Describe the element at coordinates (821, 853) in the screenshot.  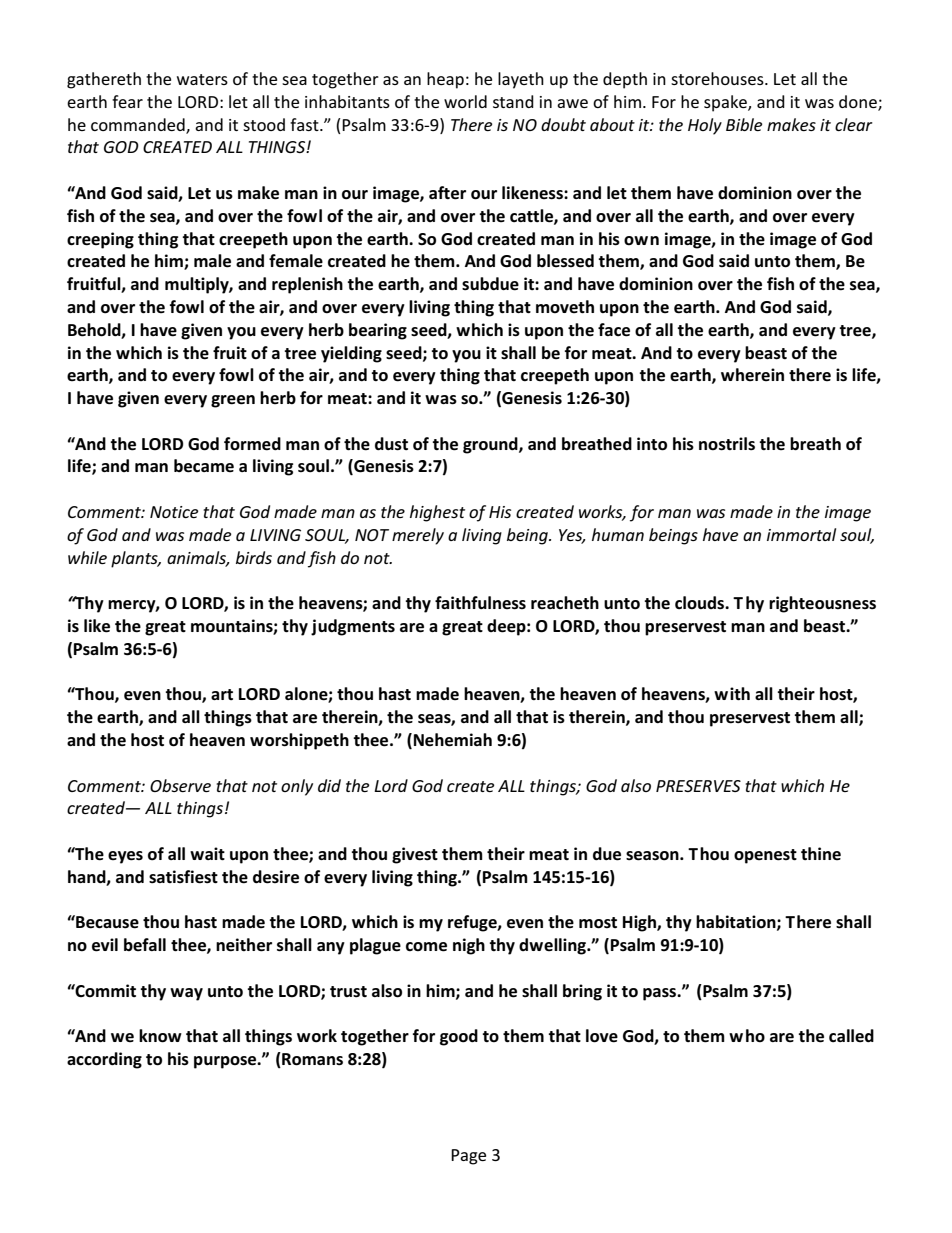
I see `thine` at that location.
